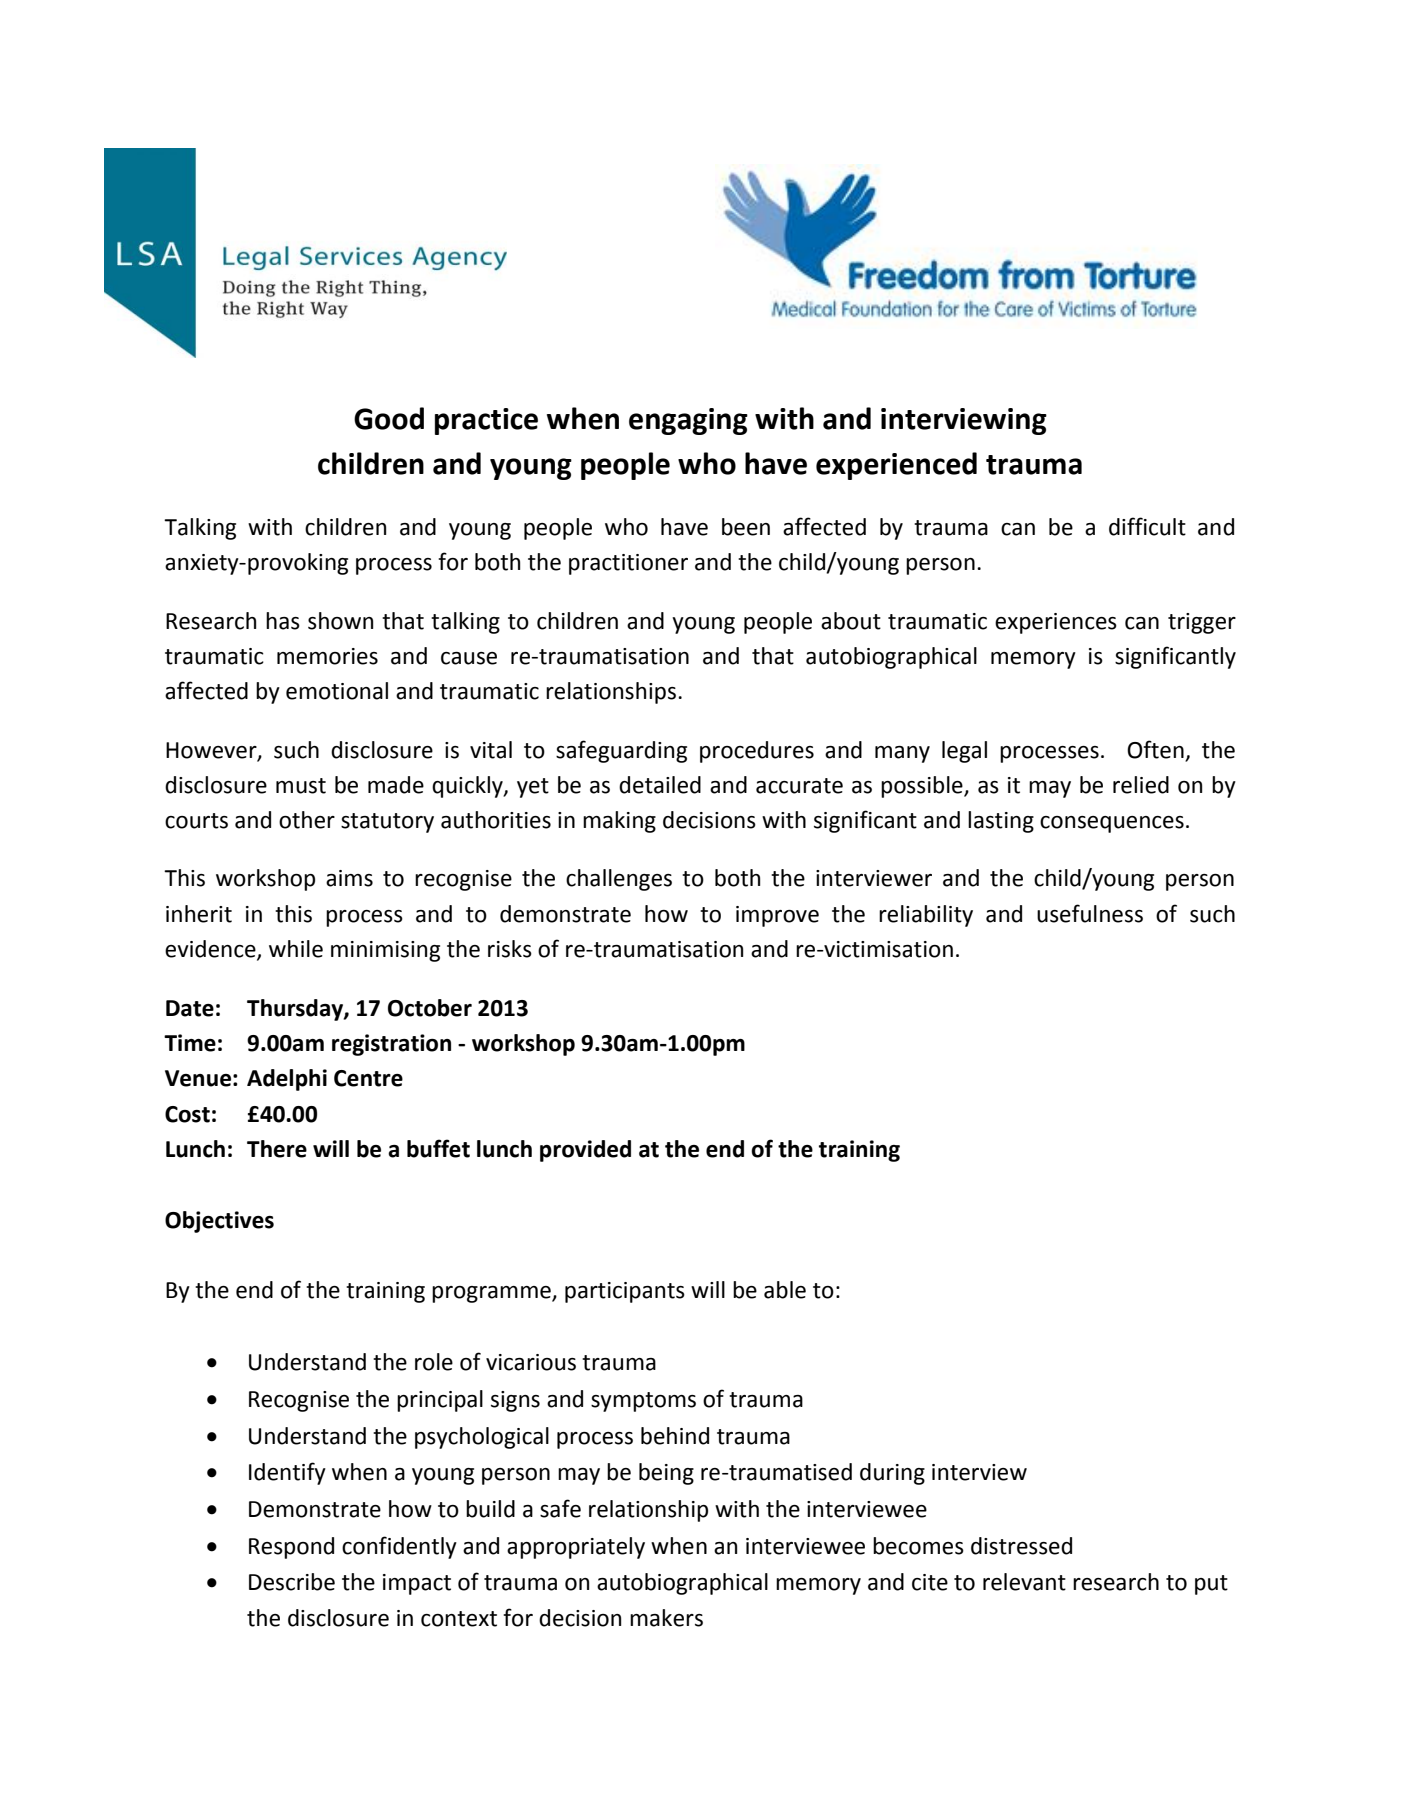  What do you see at coordinates (1090, 913) in the document?
I see `usefulness` at bounding box center [1090, 913].
